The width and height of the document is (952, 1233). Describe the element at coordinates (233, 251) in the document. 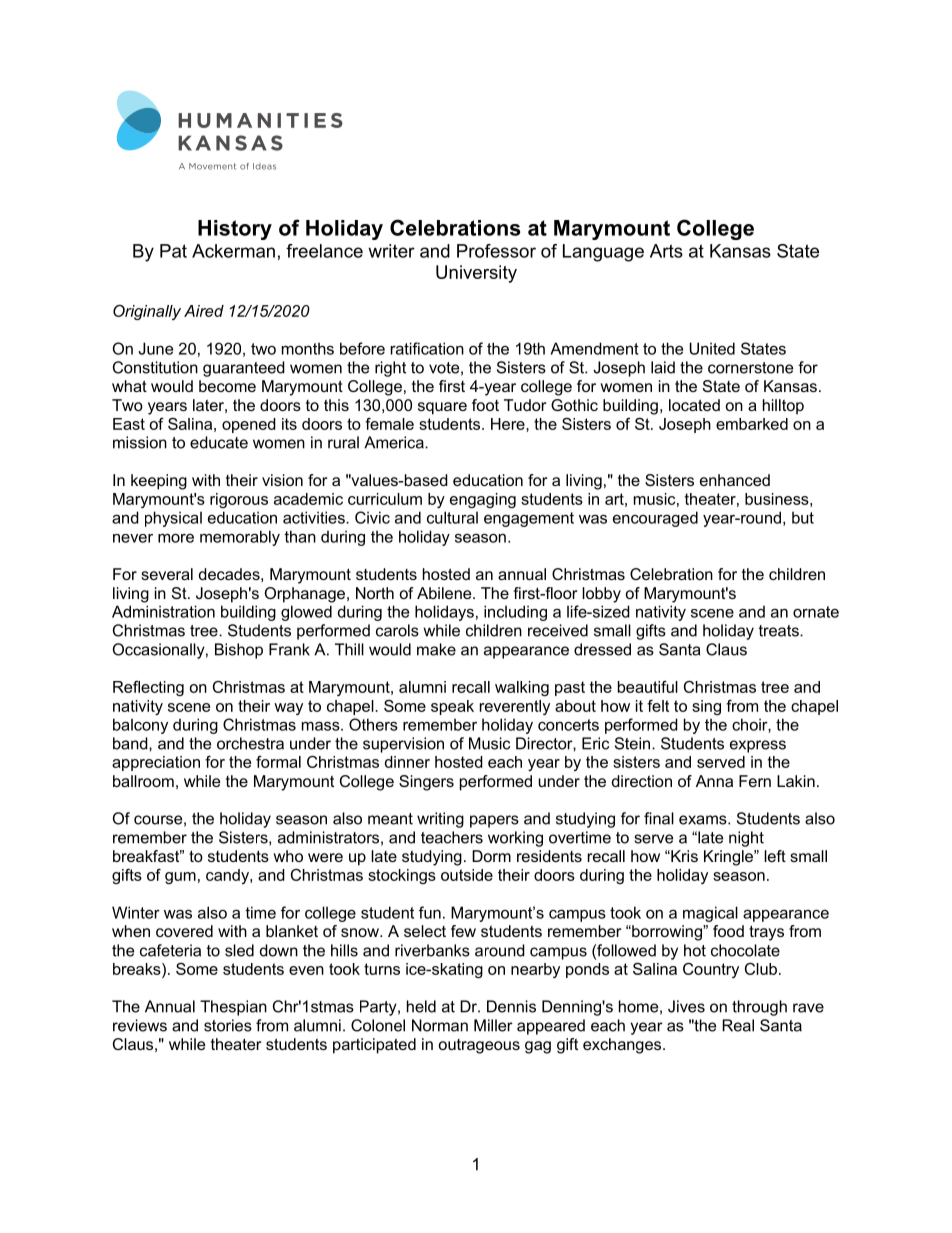

I see `Ackerman` at that location.
